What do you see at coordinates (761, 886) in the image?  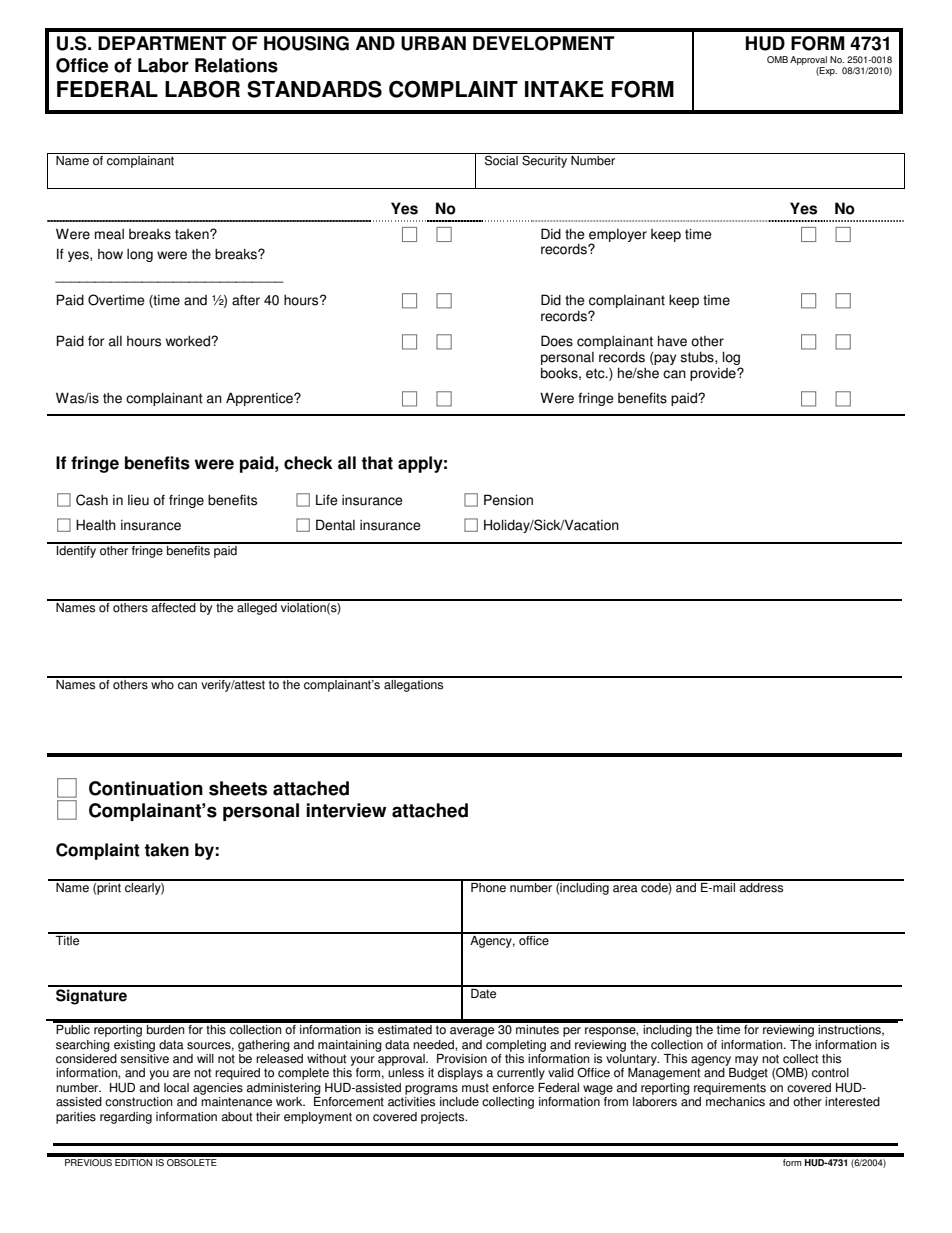 I see `address` at bounding box center [761, 886].
